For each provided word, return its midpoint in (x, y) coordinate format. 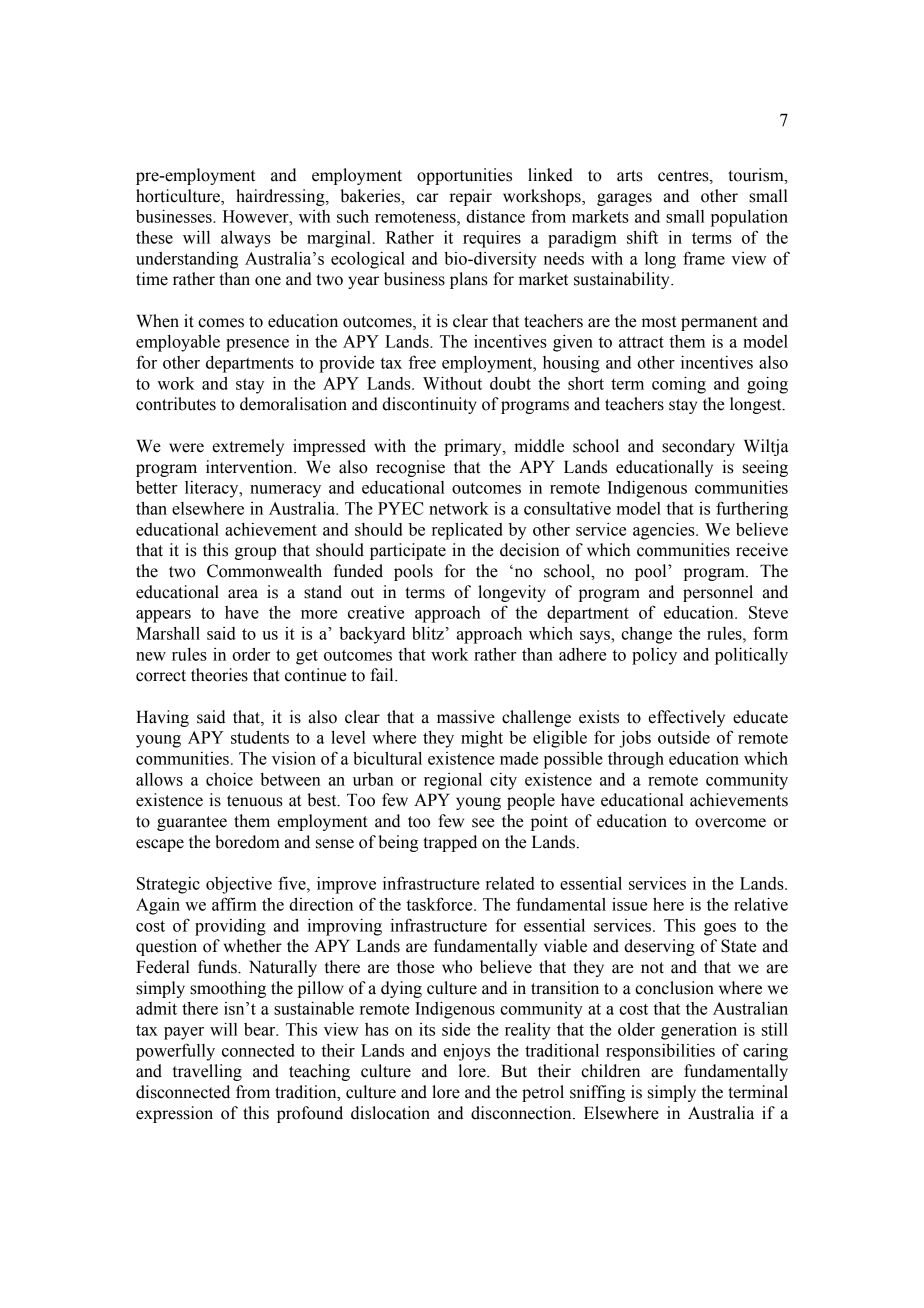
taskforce (440, 904)
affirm (234, 904)
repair (471, 197)
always (246, 239)
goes (720, 929)
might (482, 739)
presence (257, 345)
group (255, 553)
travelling (207, 1072)
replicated (467, 531)
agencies (665, 531)
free (422, 362)
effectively (687, 718)
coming (679, 385)
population (749, 218)
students (260, 737)
